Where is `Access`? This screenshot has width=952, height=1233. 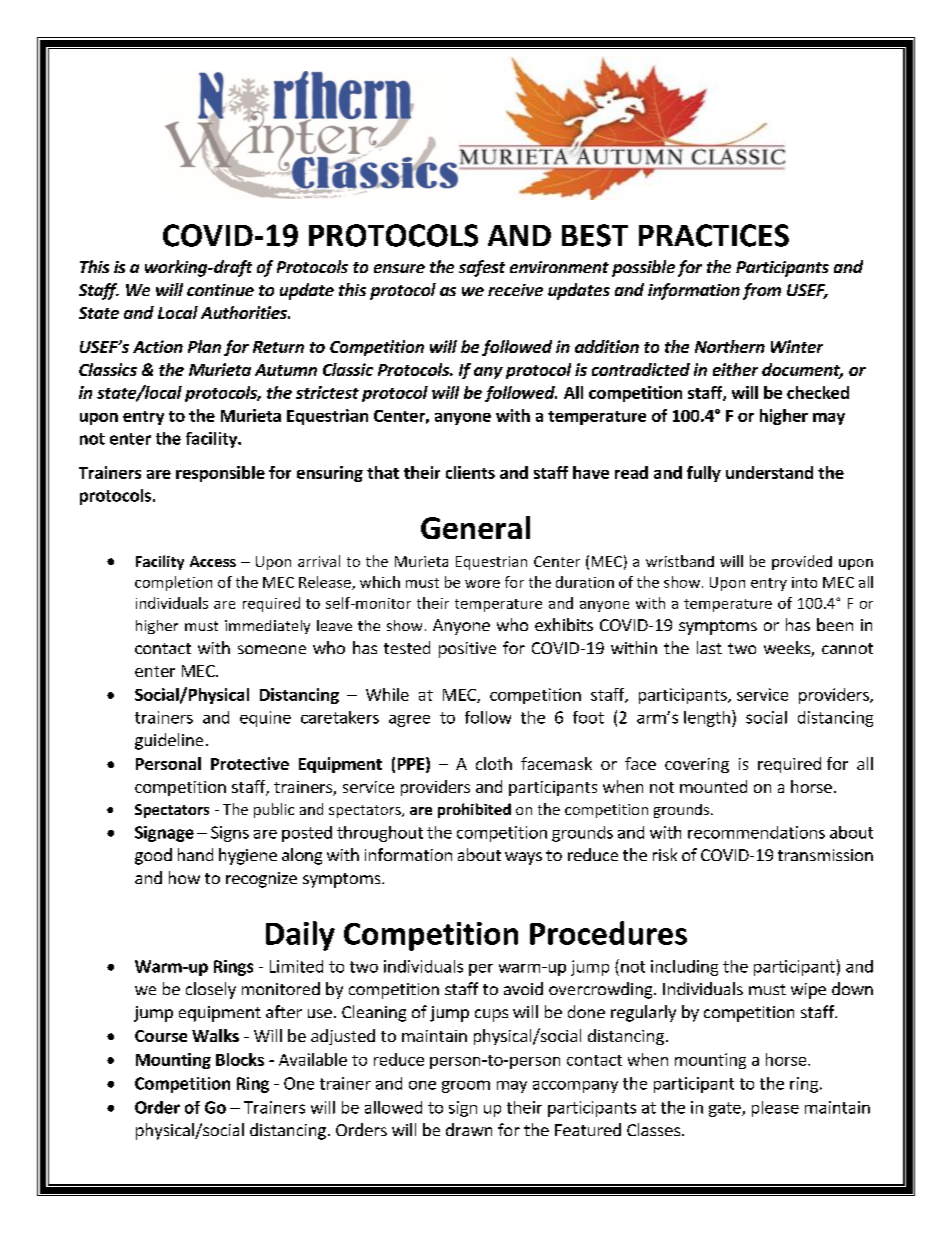
Access is located at coordinates (213, 561).
